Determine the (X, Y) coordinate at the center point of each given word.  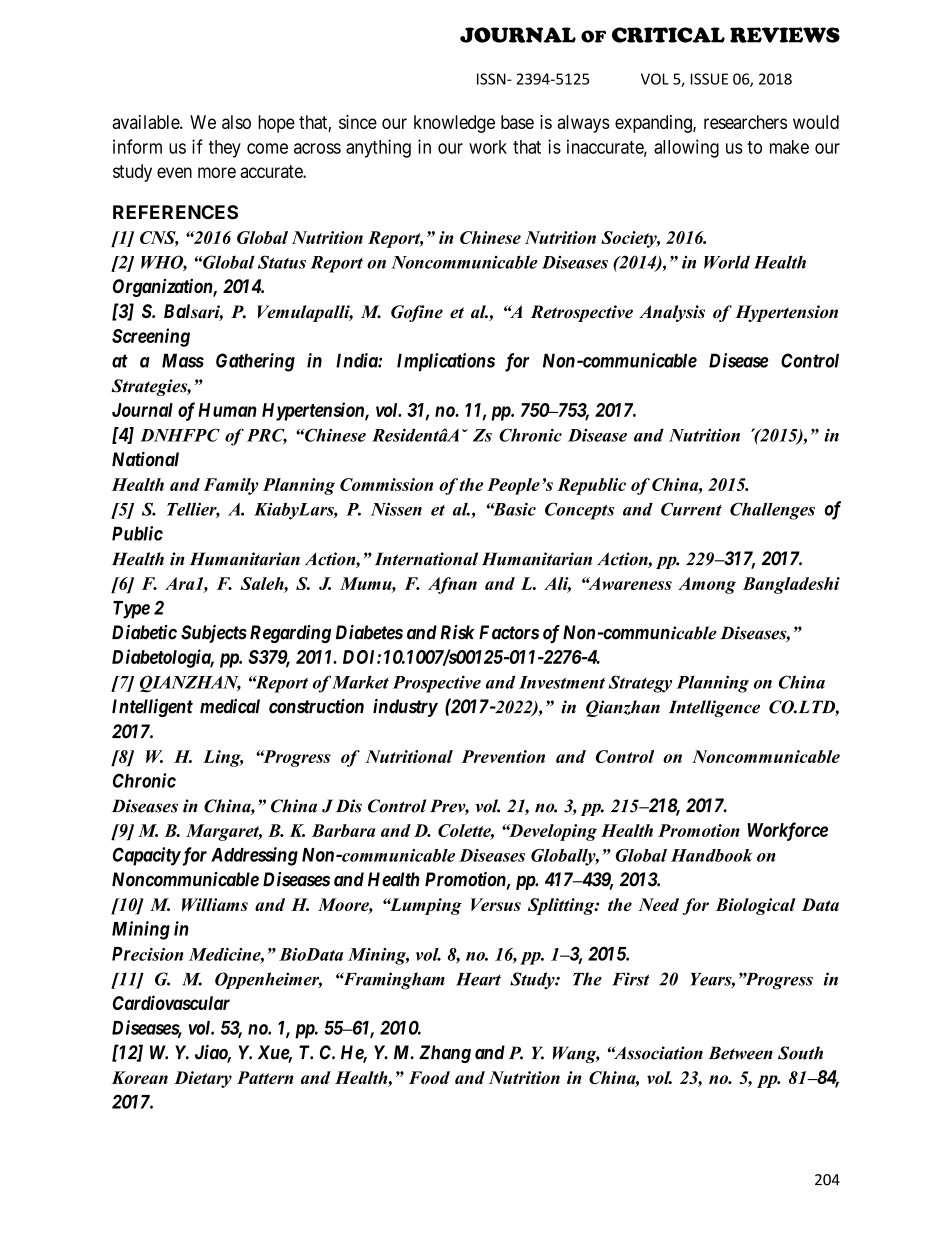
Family (231, 486)
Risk (457, 632)
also (236, 122)
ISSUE (709, 79)
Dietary (203, 1079)
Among (707, 585)
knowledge (454, 124)
